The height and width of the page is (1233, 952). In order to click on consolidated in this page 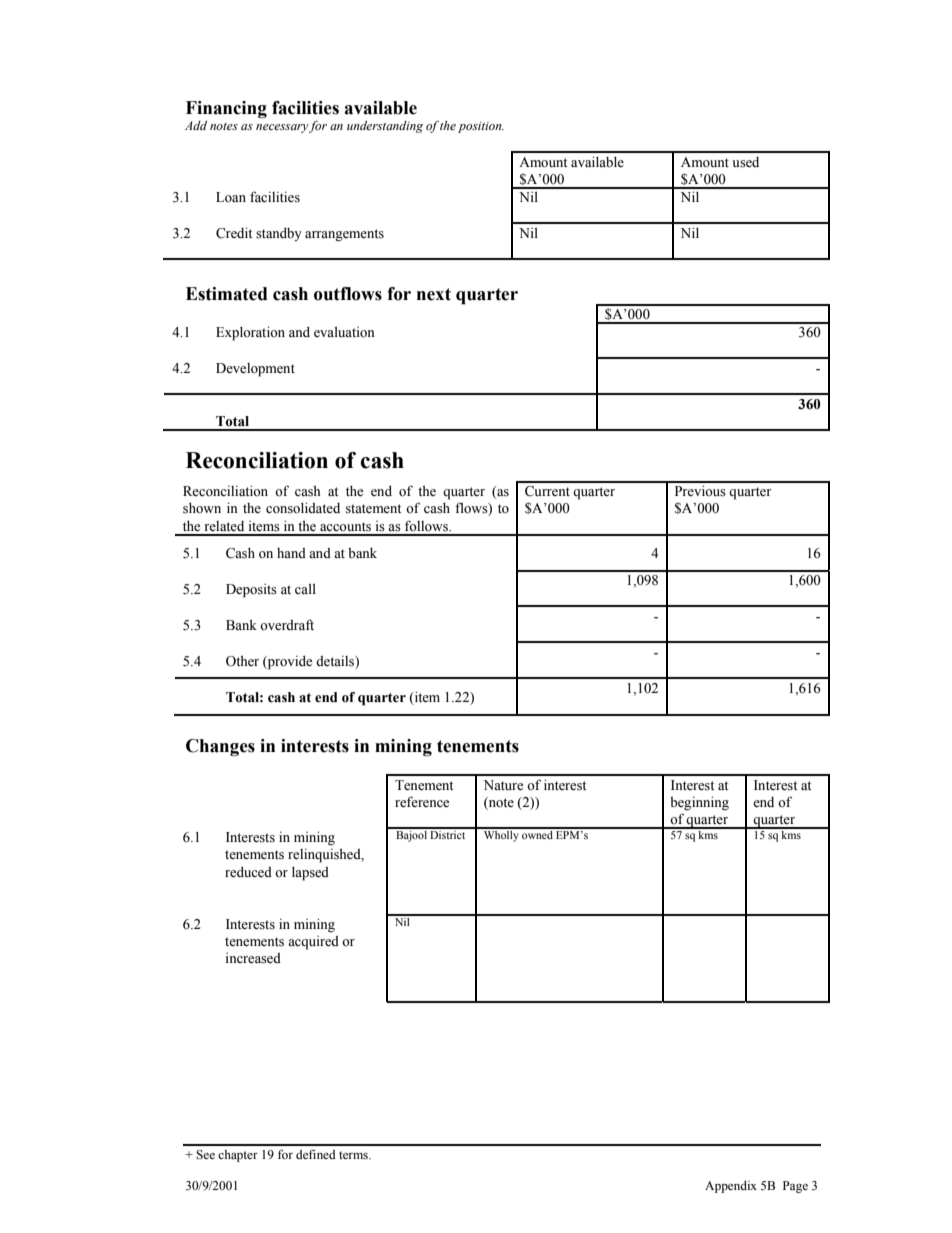, I will do `click(303, 508)`.
